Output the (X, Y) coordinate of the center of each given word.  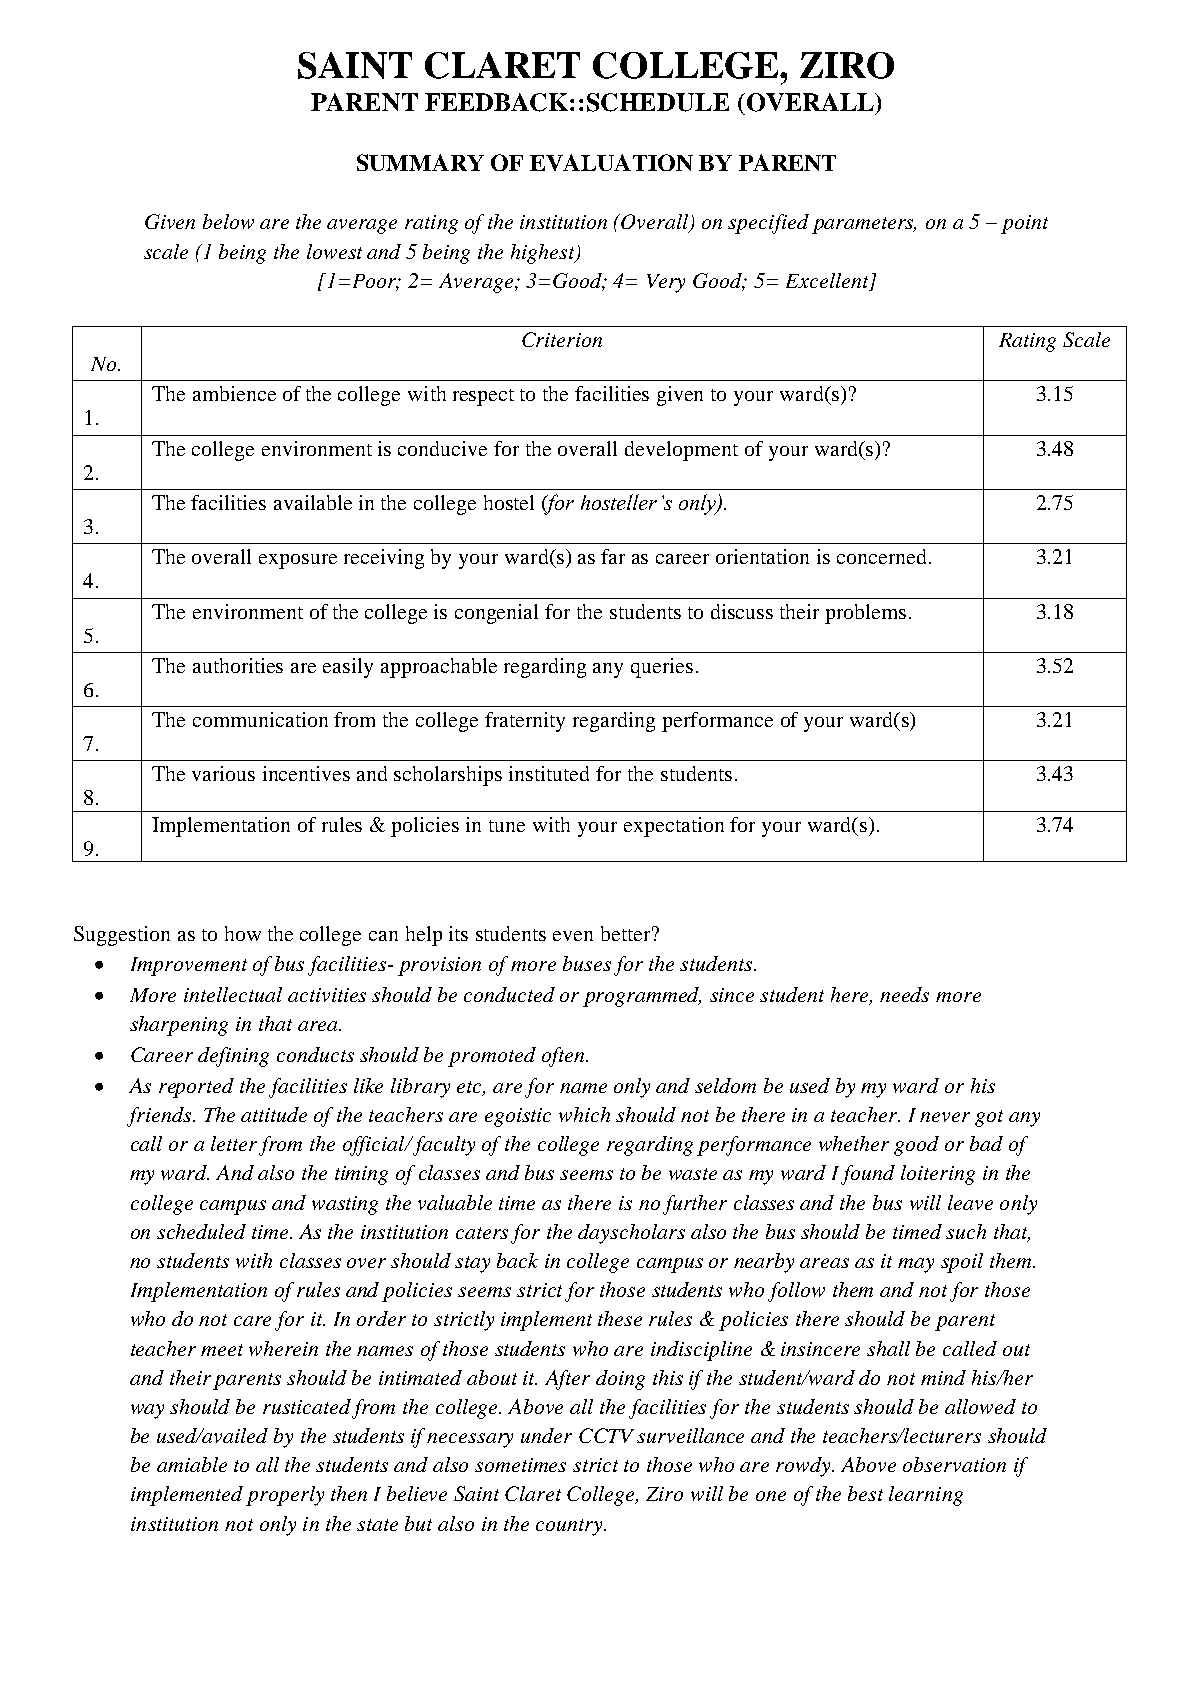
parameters (864, 225)
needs (904, 994)
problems (865, 614)
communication (260, 719)
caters (482, 1233)
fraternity (525, 722)
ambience (234, 393)
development (681, 451)
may (916, 1265)
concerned (881, 556)
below (228, 221)
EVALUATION (611, 162)
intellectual (233, 994)
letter (234, 1143)
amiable (192, 1464)
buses (587, 963)
